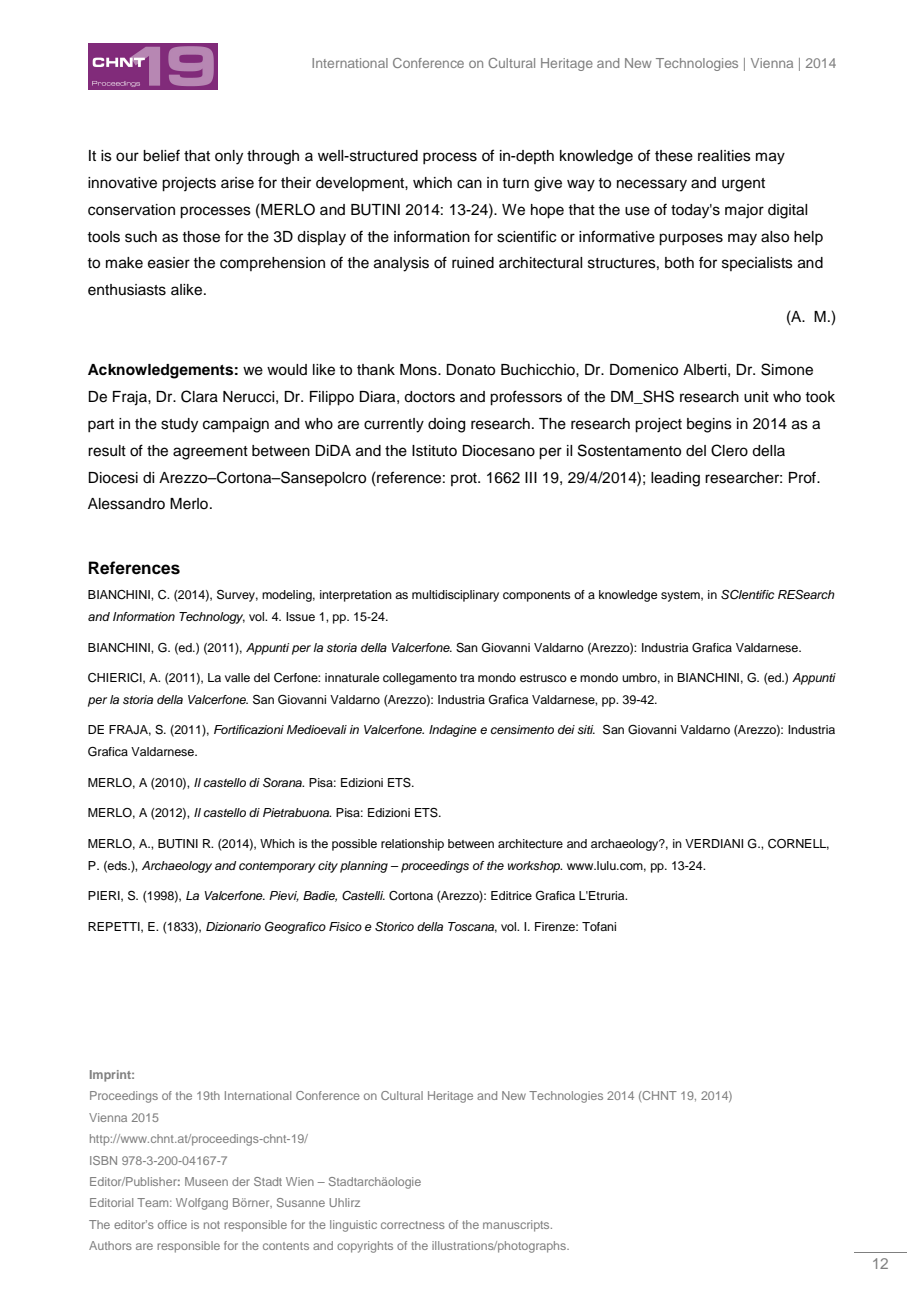 This document has width=924, height=1308. What do you see at coordinates (212, 618) in the document?
I see `Technology` at bounding box center [212, 618].
